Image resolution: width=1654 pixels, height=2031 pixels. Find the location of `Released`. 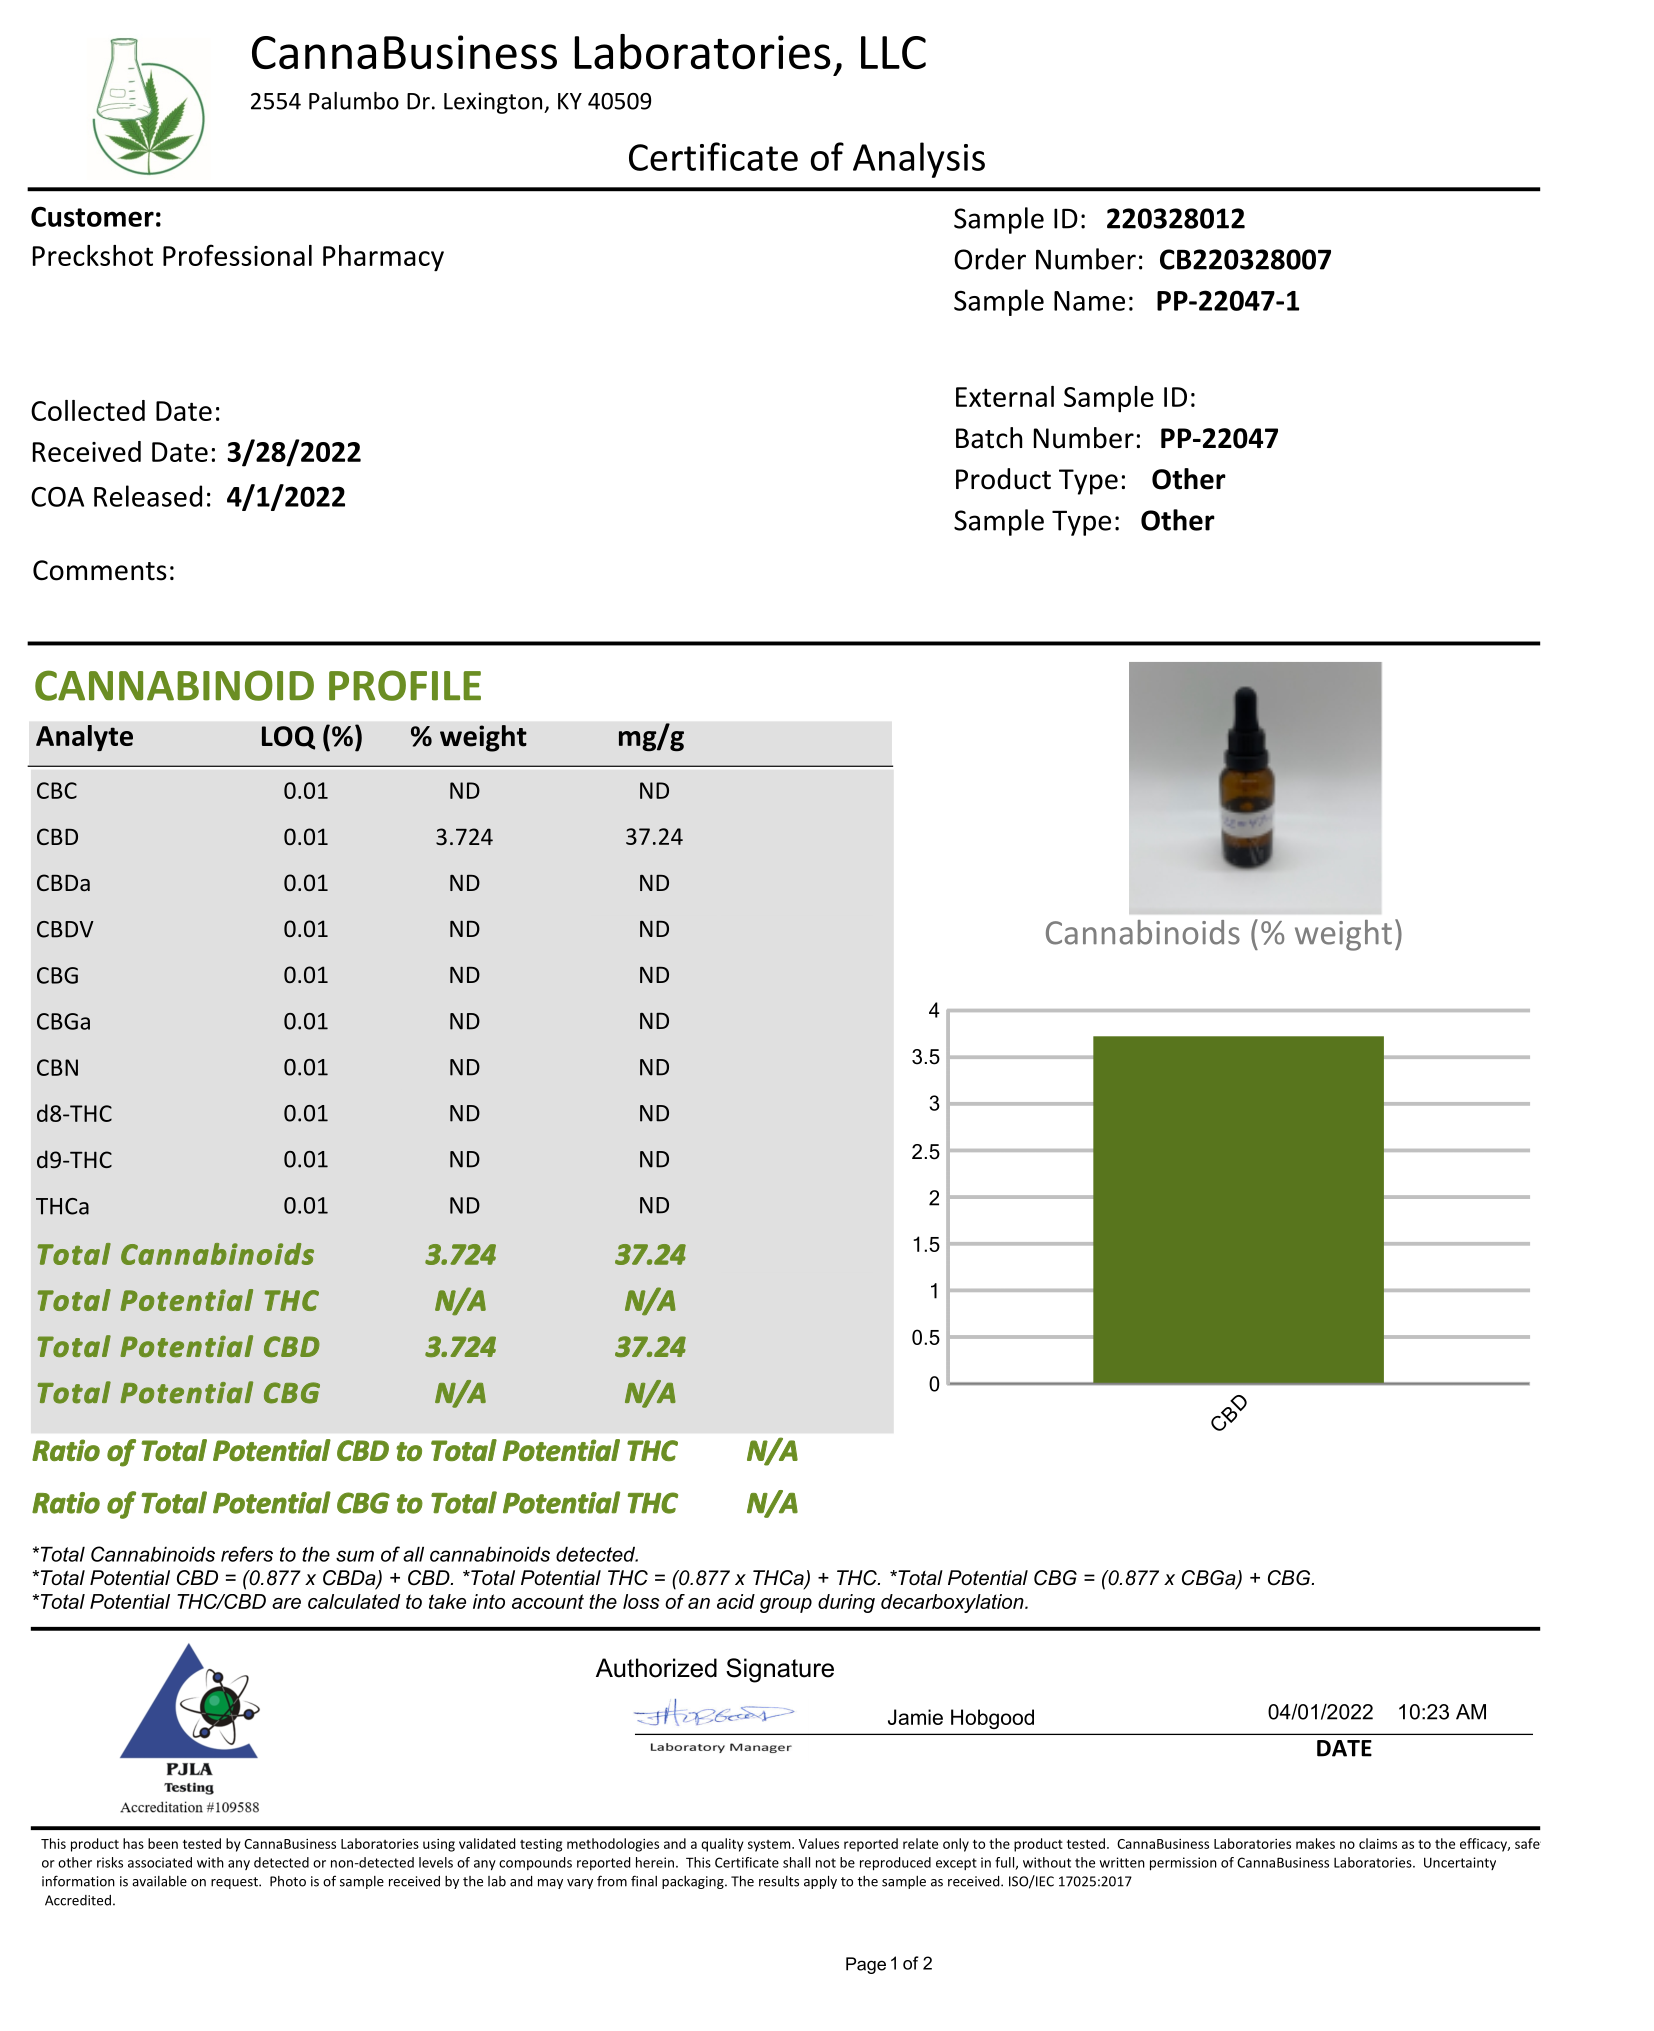

Released is located at coordinates (148, 496).
